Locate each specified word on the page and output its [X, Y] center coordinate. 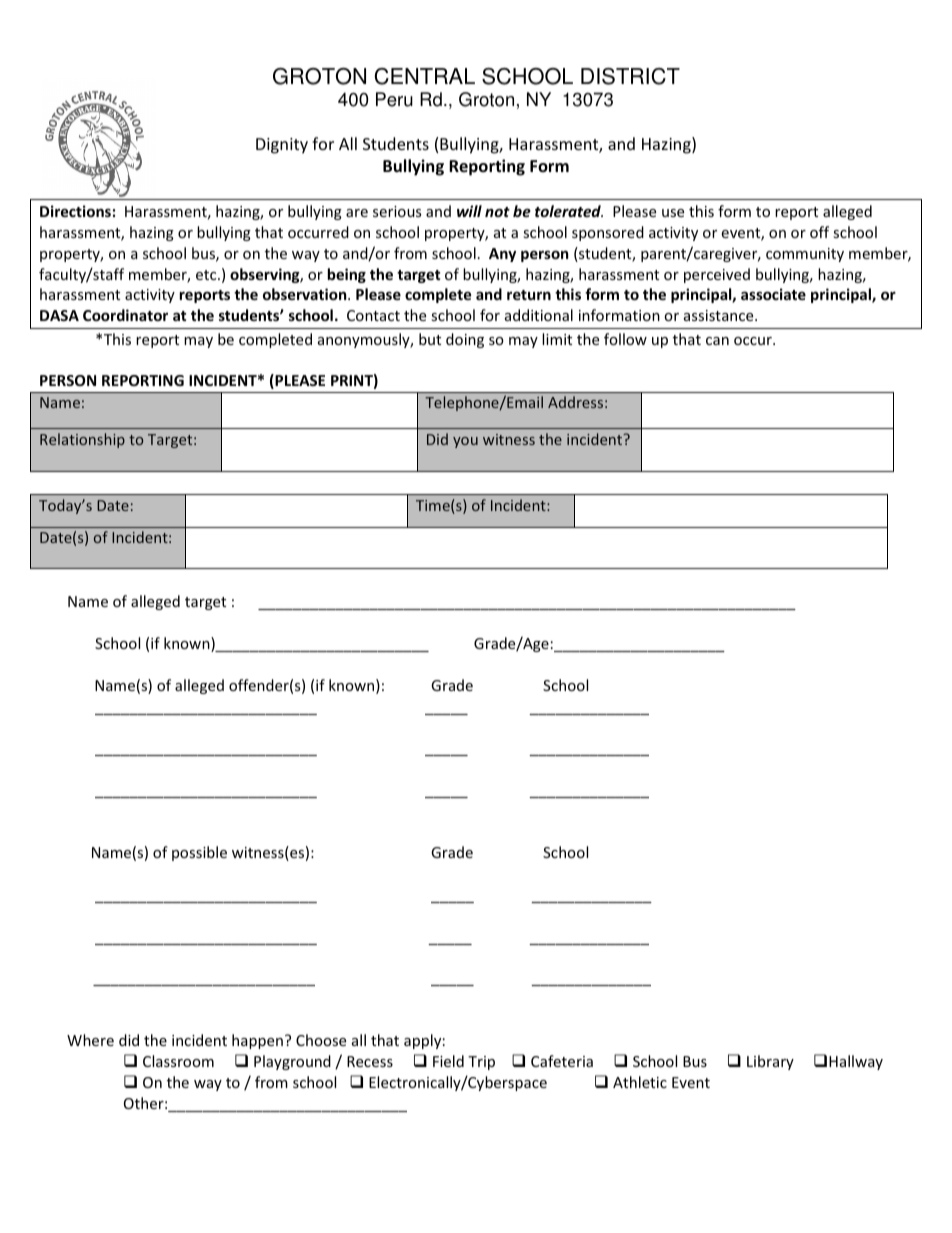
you [465, 442]
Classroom [178, 1061]
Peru [394, 99]
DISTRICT [630, 76]
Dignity [282, 146]
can [717, 341]
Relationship [82, 440]
